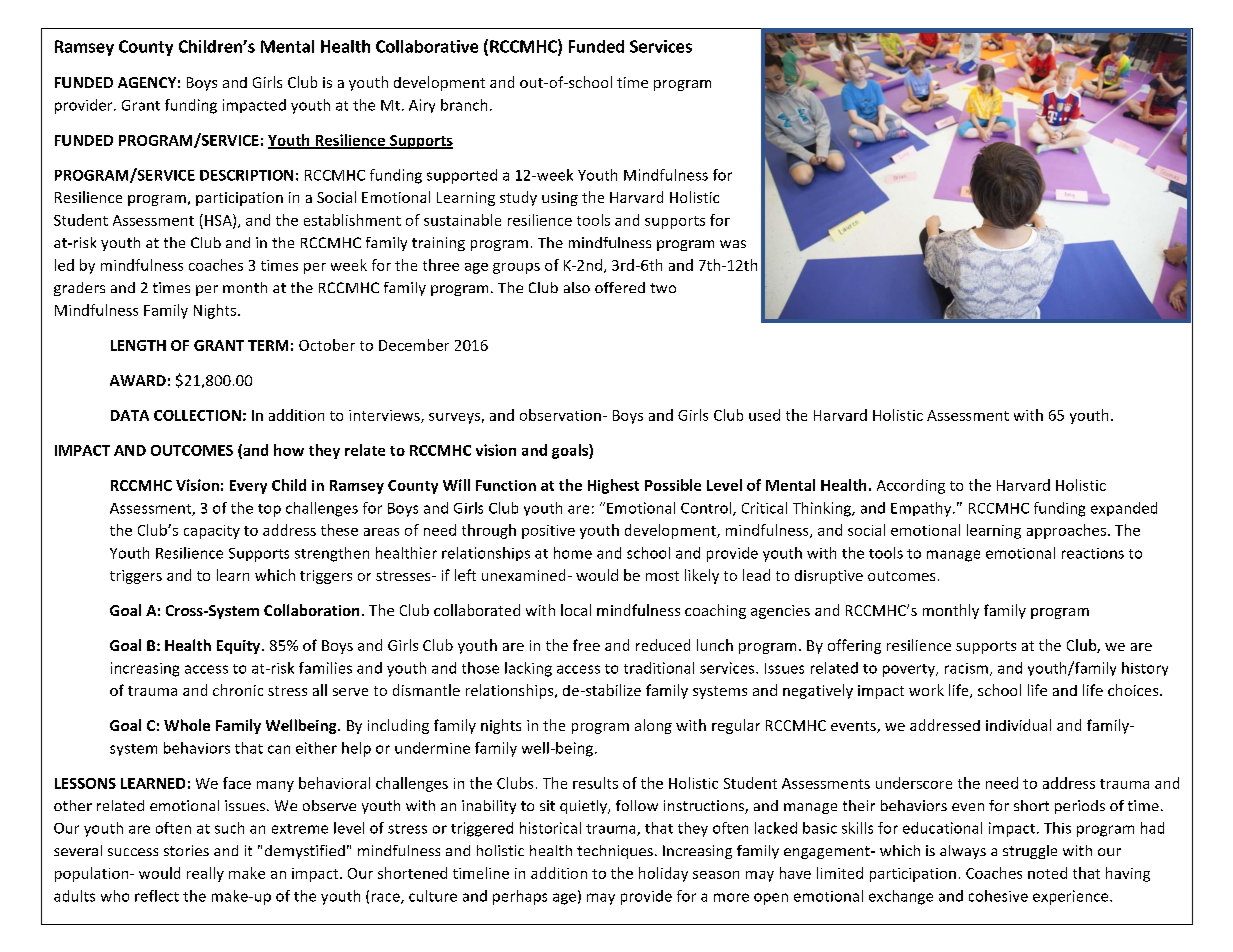 This screenshot has height=952, width=1233. I want to click on Collaborative, so click(427, 46).
